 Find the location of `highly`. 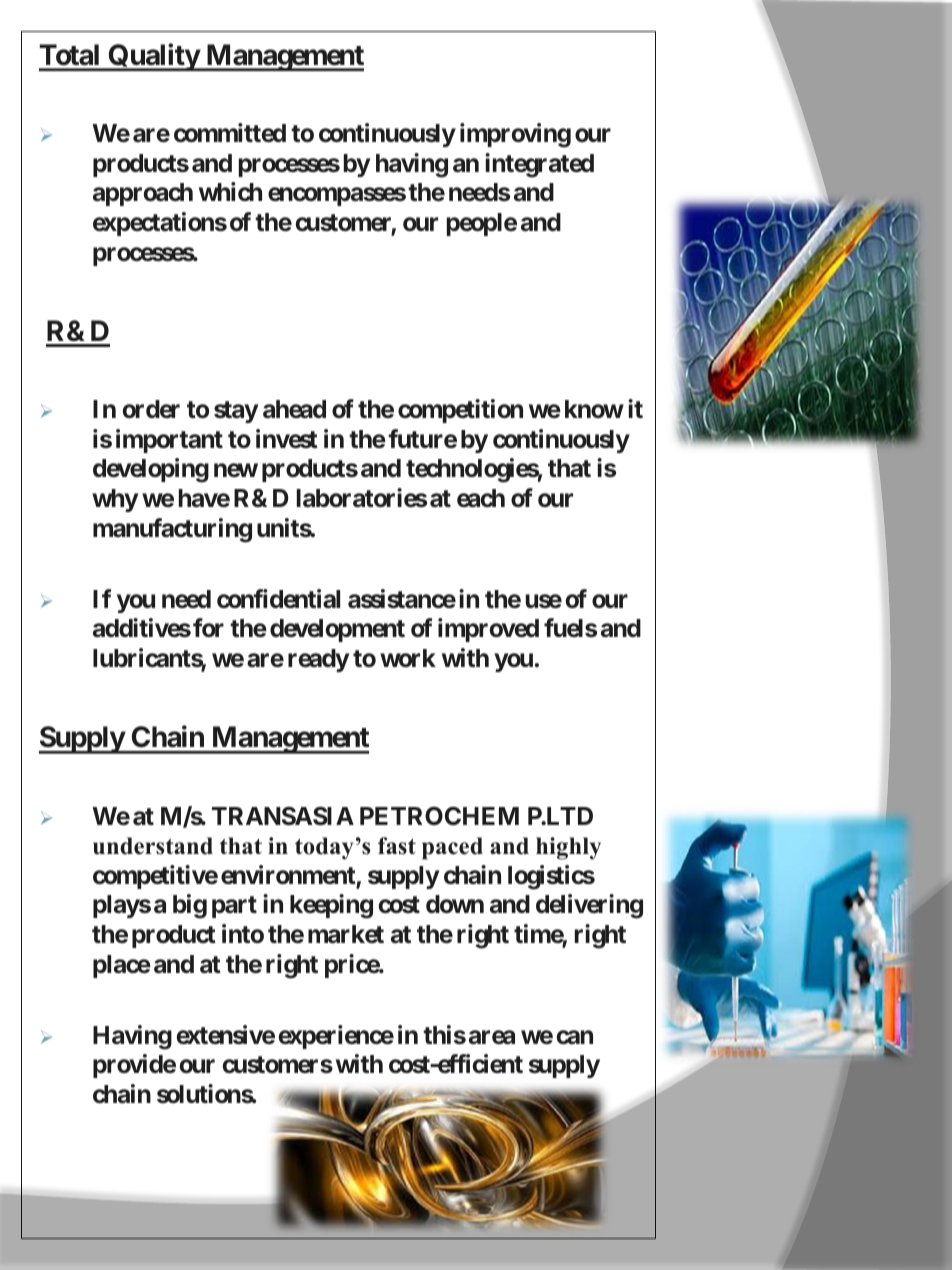

highly is located at coordinates (568, 848).
